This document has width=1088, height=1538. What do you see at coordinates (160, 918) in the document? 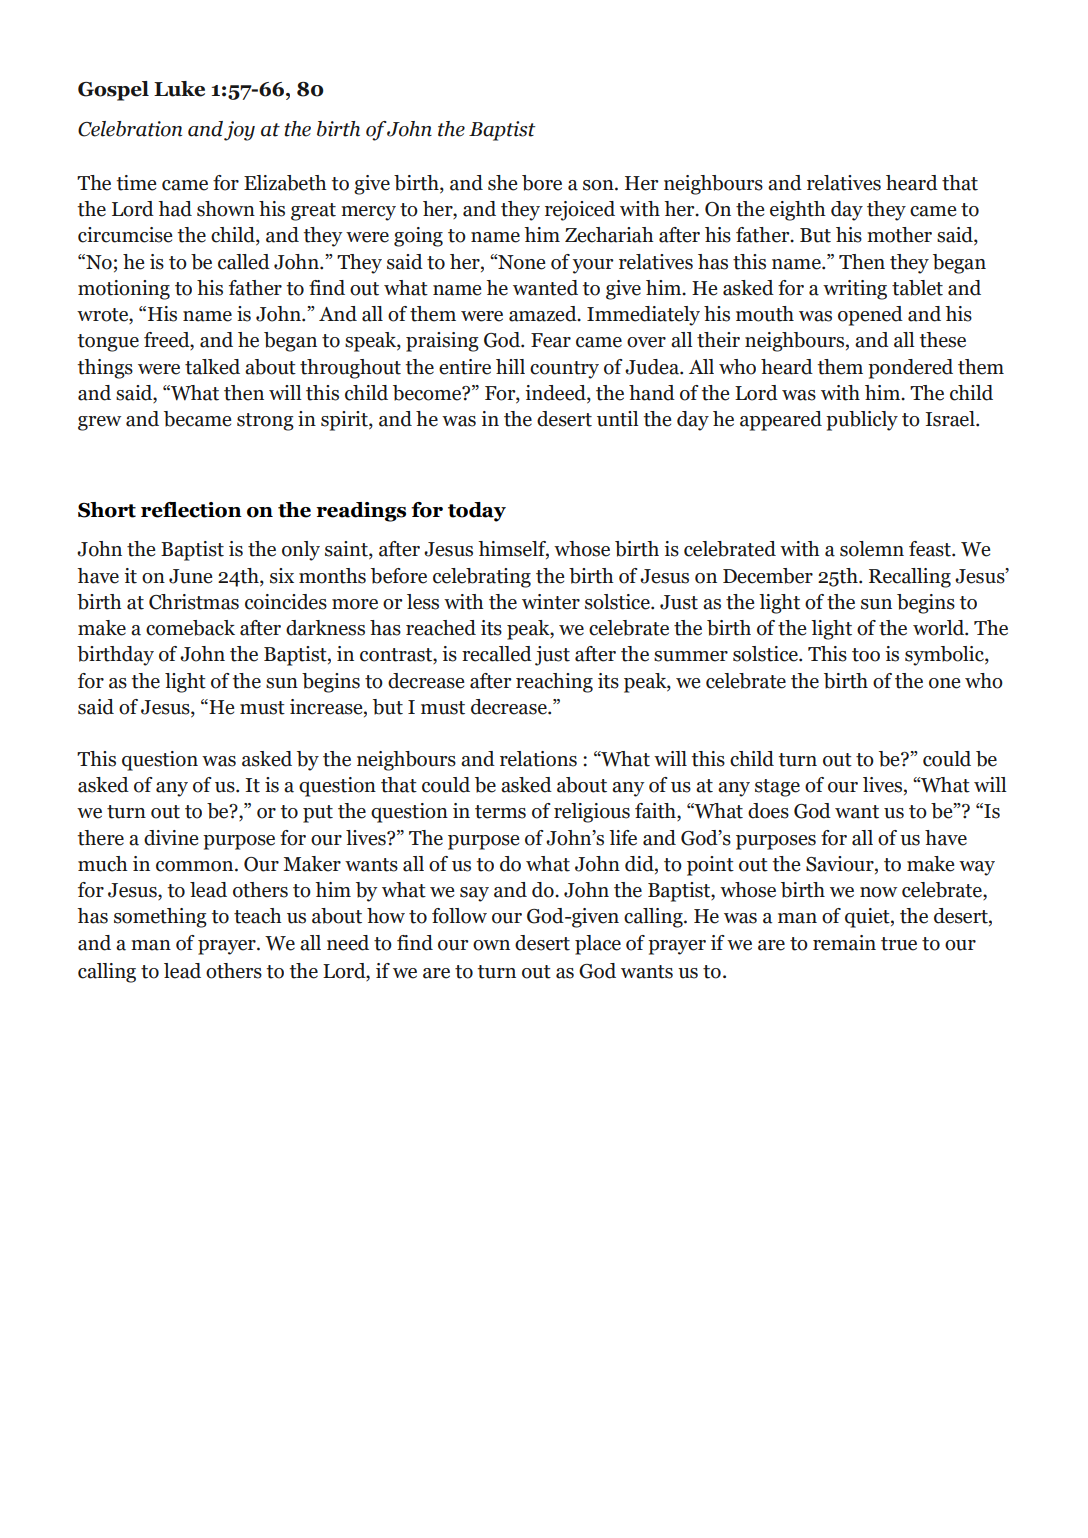
I see `something` at bounding box center [160, 918].
